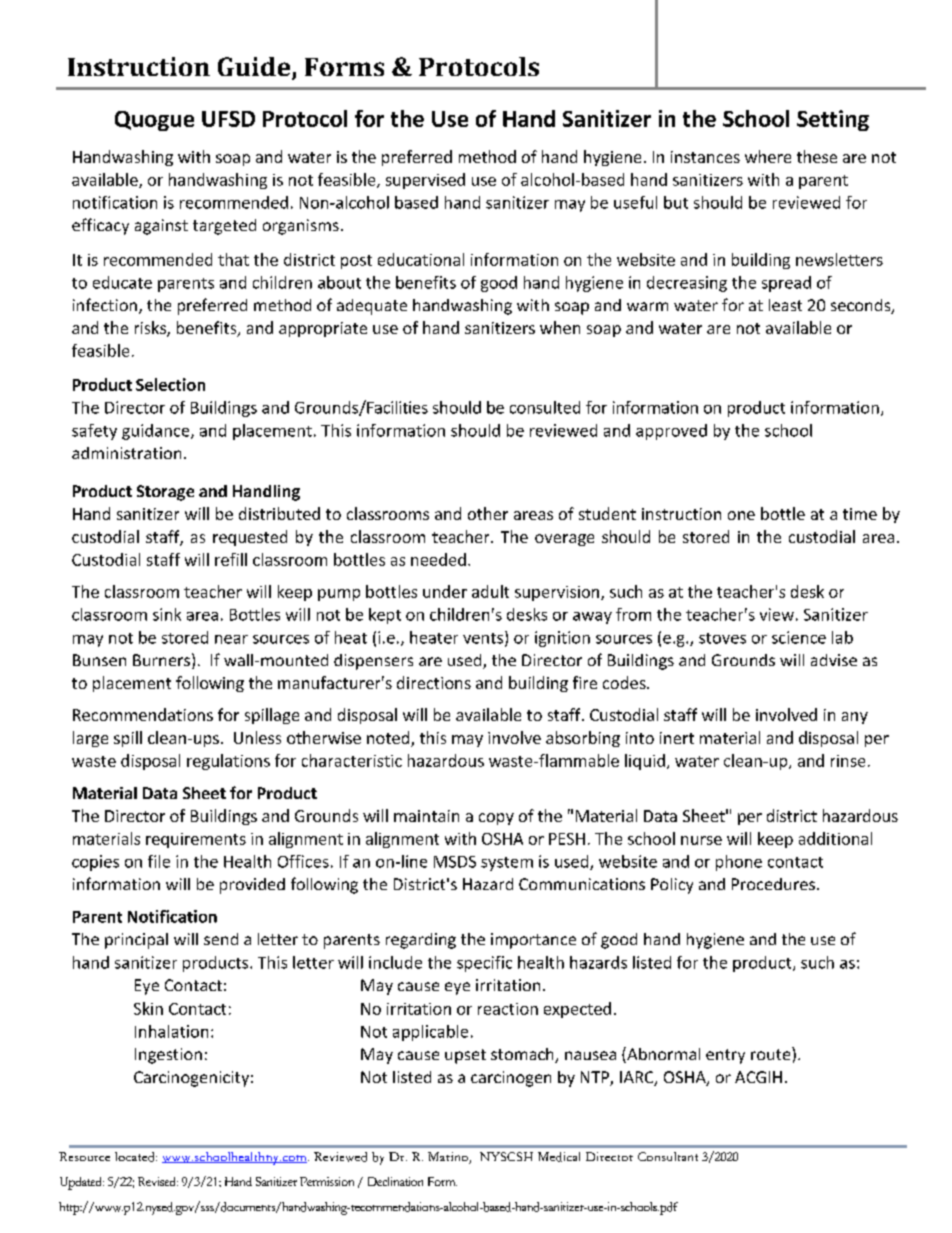 This screenshot has width=952, height=1233. Describe the element at coordinates (136, 1157) in the screenshot. I see `located` at that location.
